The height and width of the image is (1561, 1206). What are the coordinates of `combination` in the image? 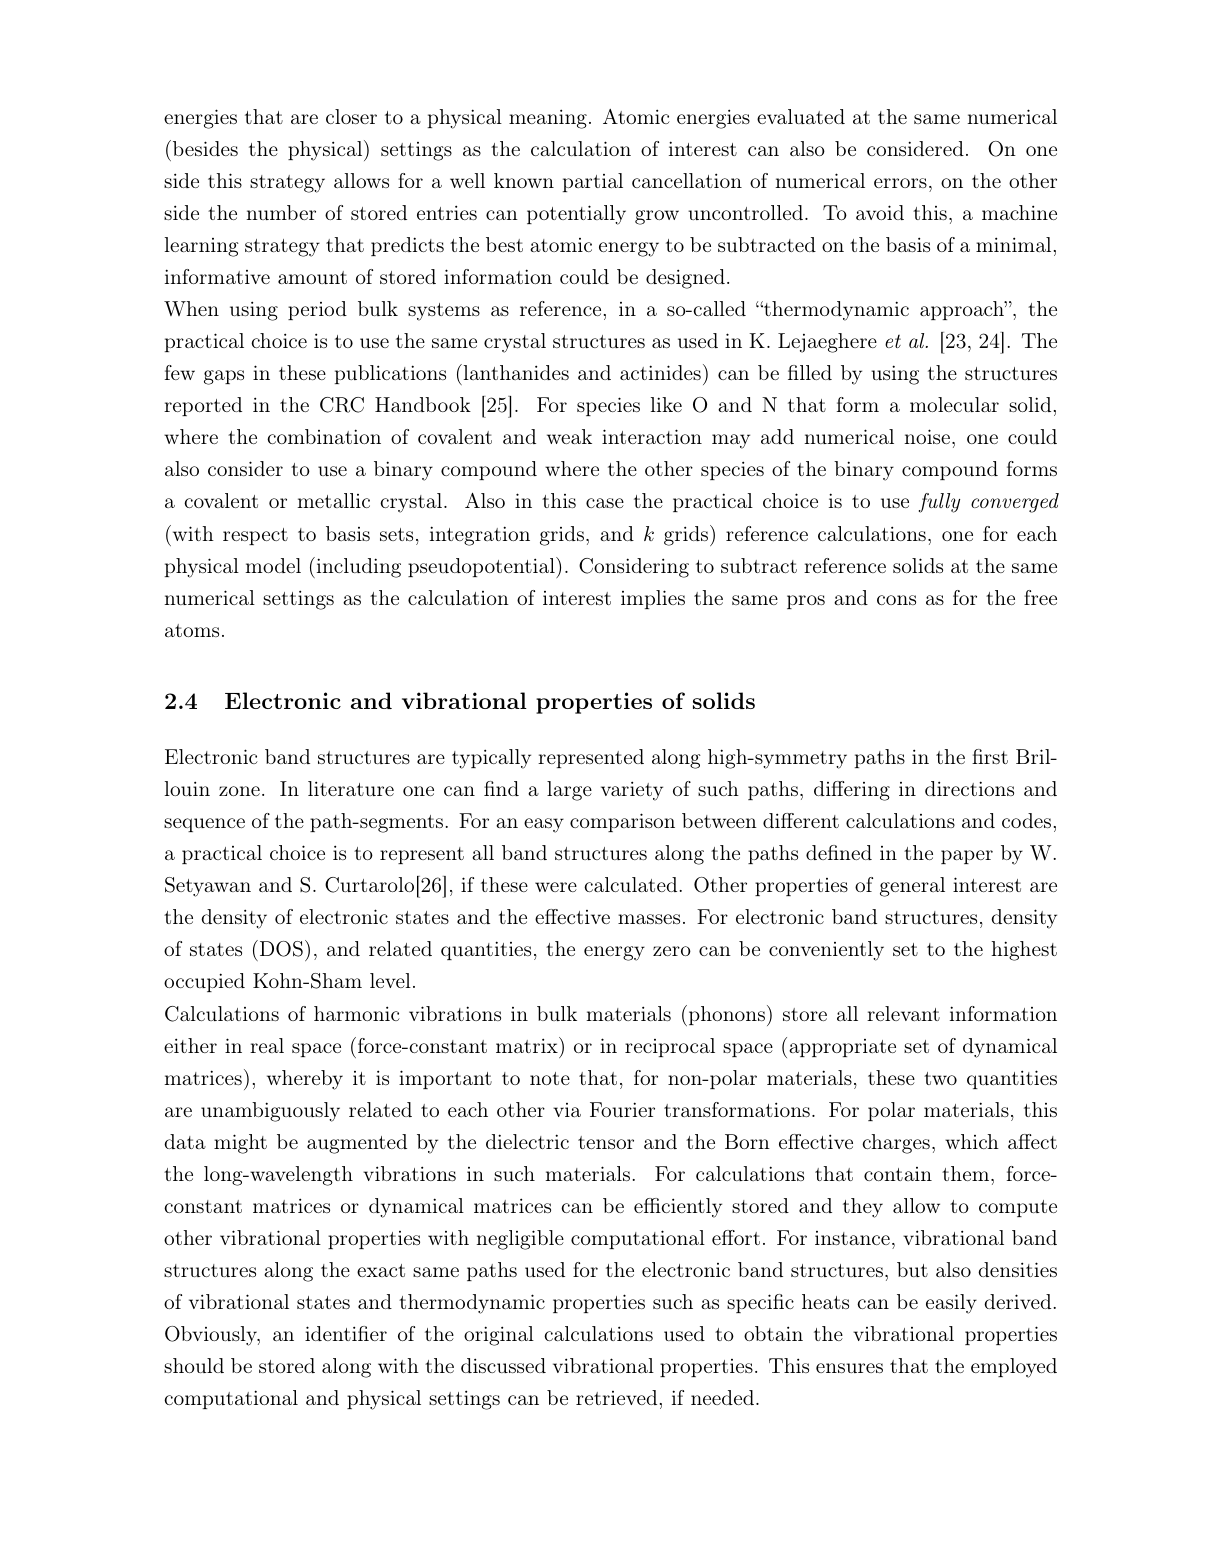 It's located at (324, 436).
